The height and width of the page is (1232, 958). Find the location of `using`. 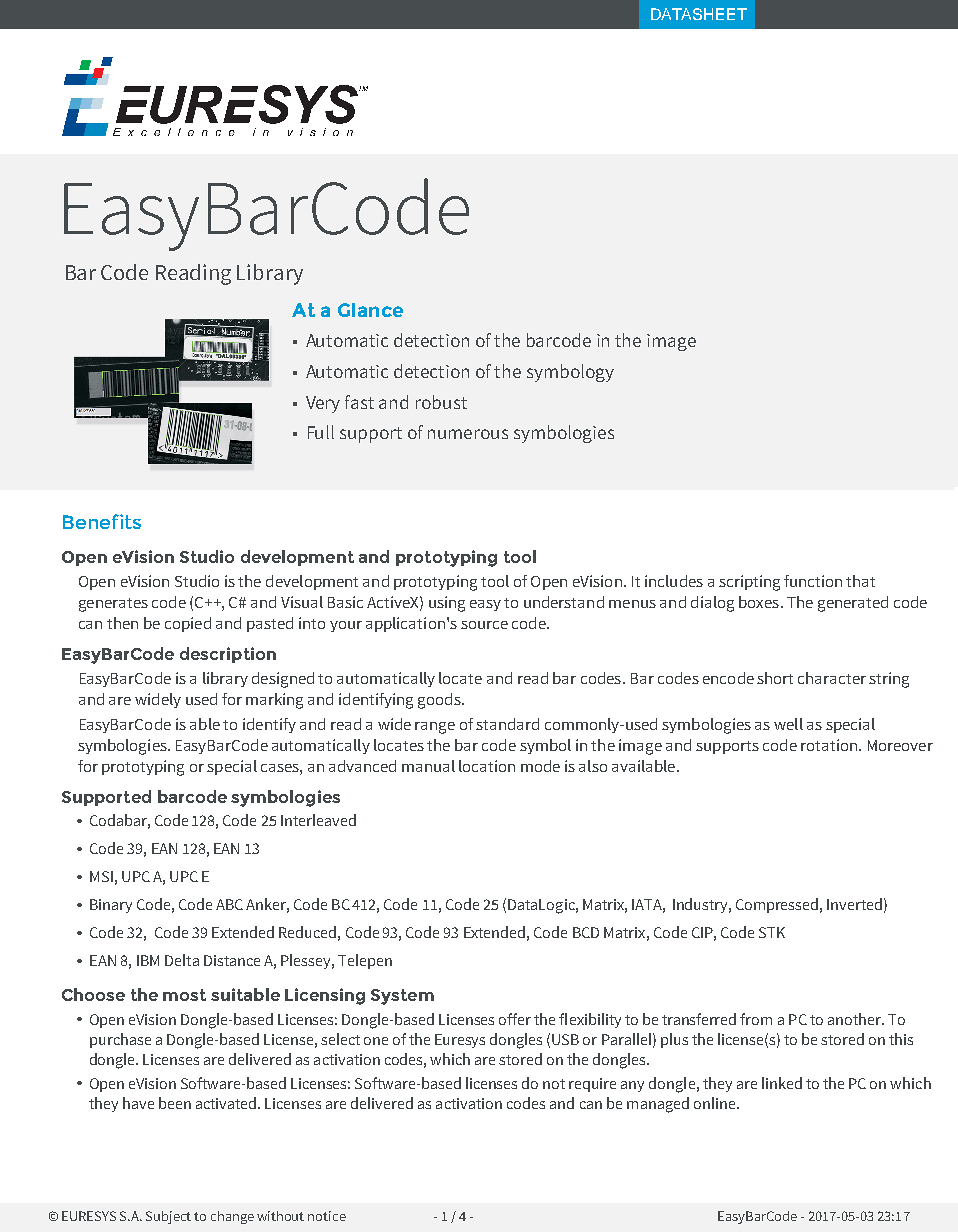

using is located at coordinates (447, 604).
